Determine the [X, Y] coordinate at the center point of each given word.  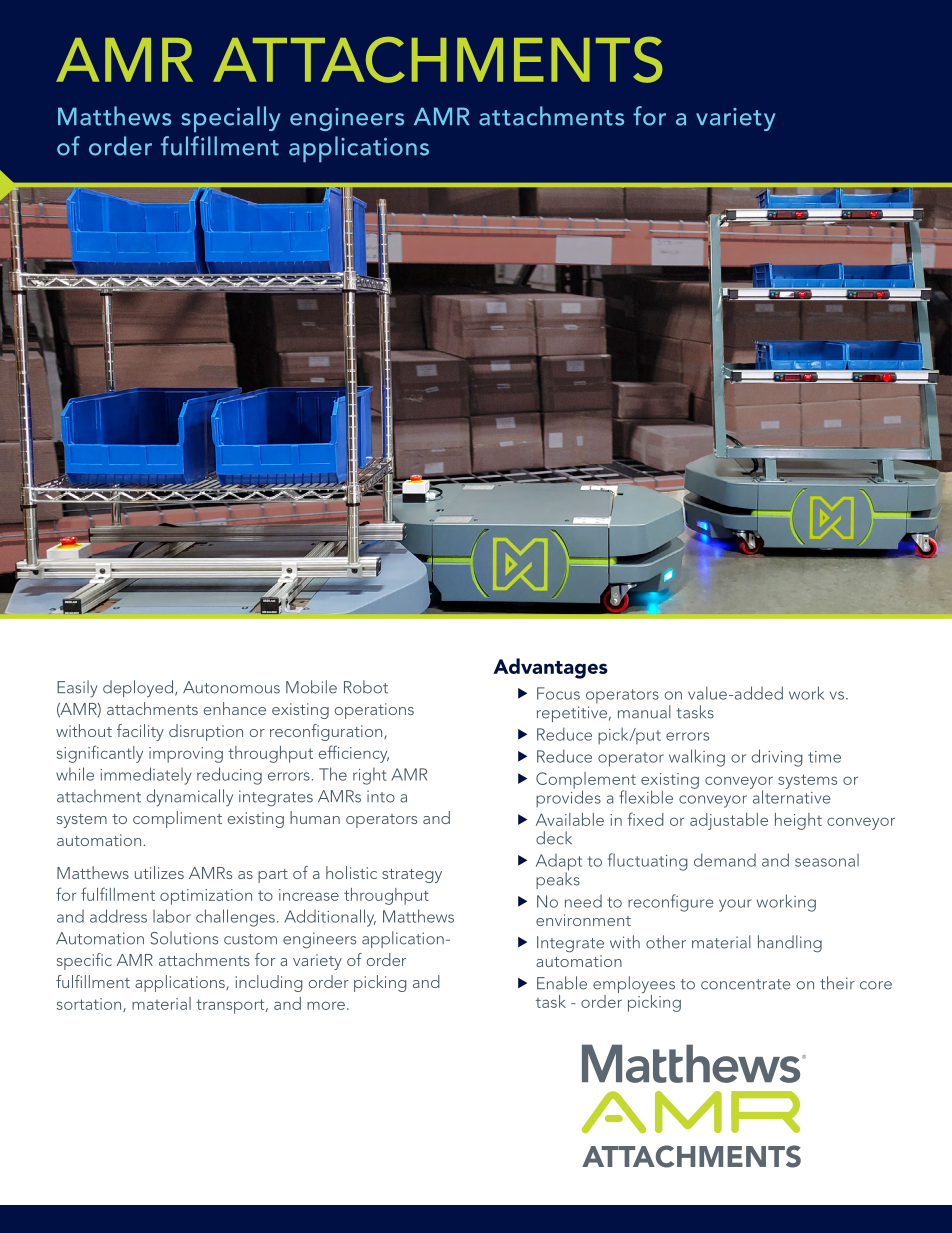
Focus [558, 693]
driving [777, 758]
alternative [790, 796]
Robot [366, 687]
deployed [139, 689]
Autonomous [231, 687]
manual [644, 712]
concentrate [746, 984]
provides [568, 797]
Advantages [550, 668]
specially [231, 119]
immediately [146, 776]
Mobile [311, 687]
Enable [562, 983]
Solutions [184, 938]
